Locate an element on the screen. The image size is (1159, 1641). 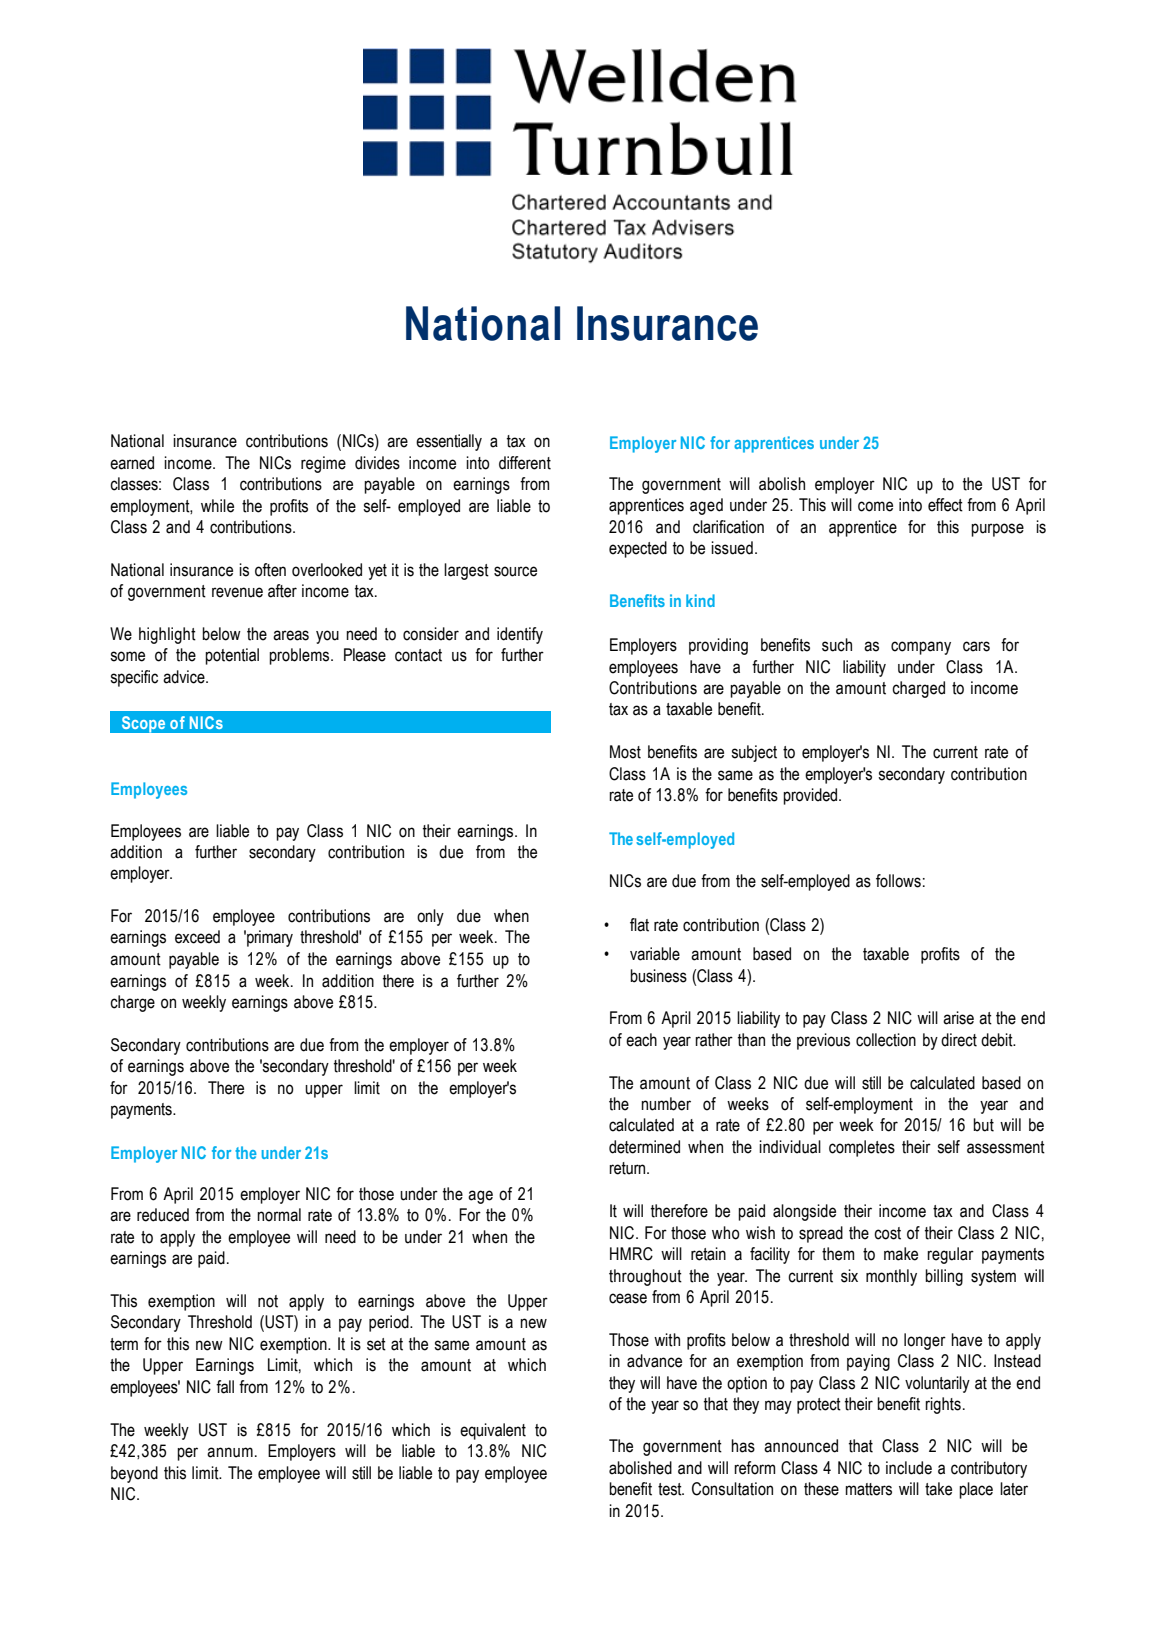
effect is located at coordinates (945, 505).
